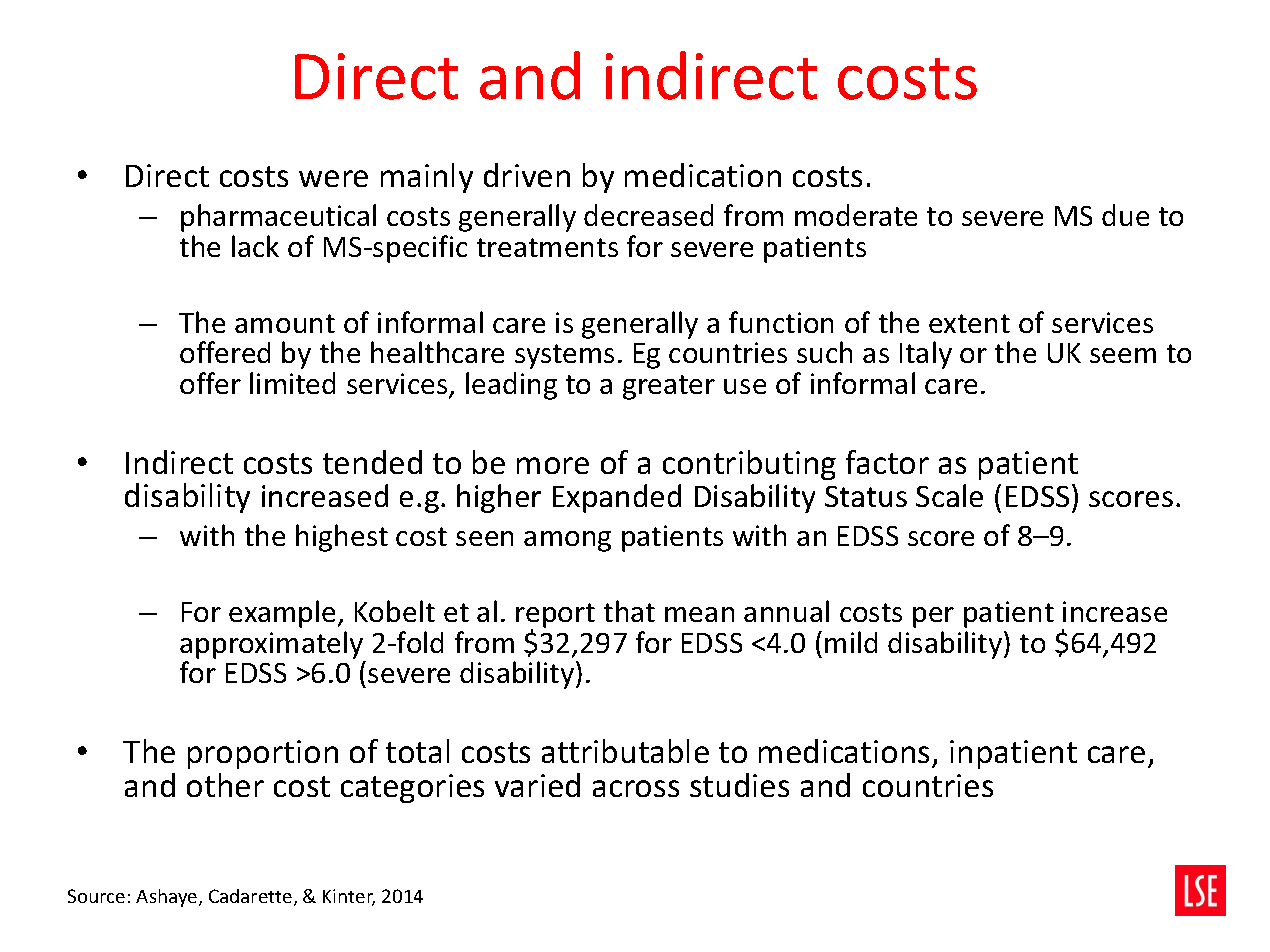  Describe the element at coordinates (96, 896) in the document. I see `Source` at that location.
